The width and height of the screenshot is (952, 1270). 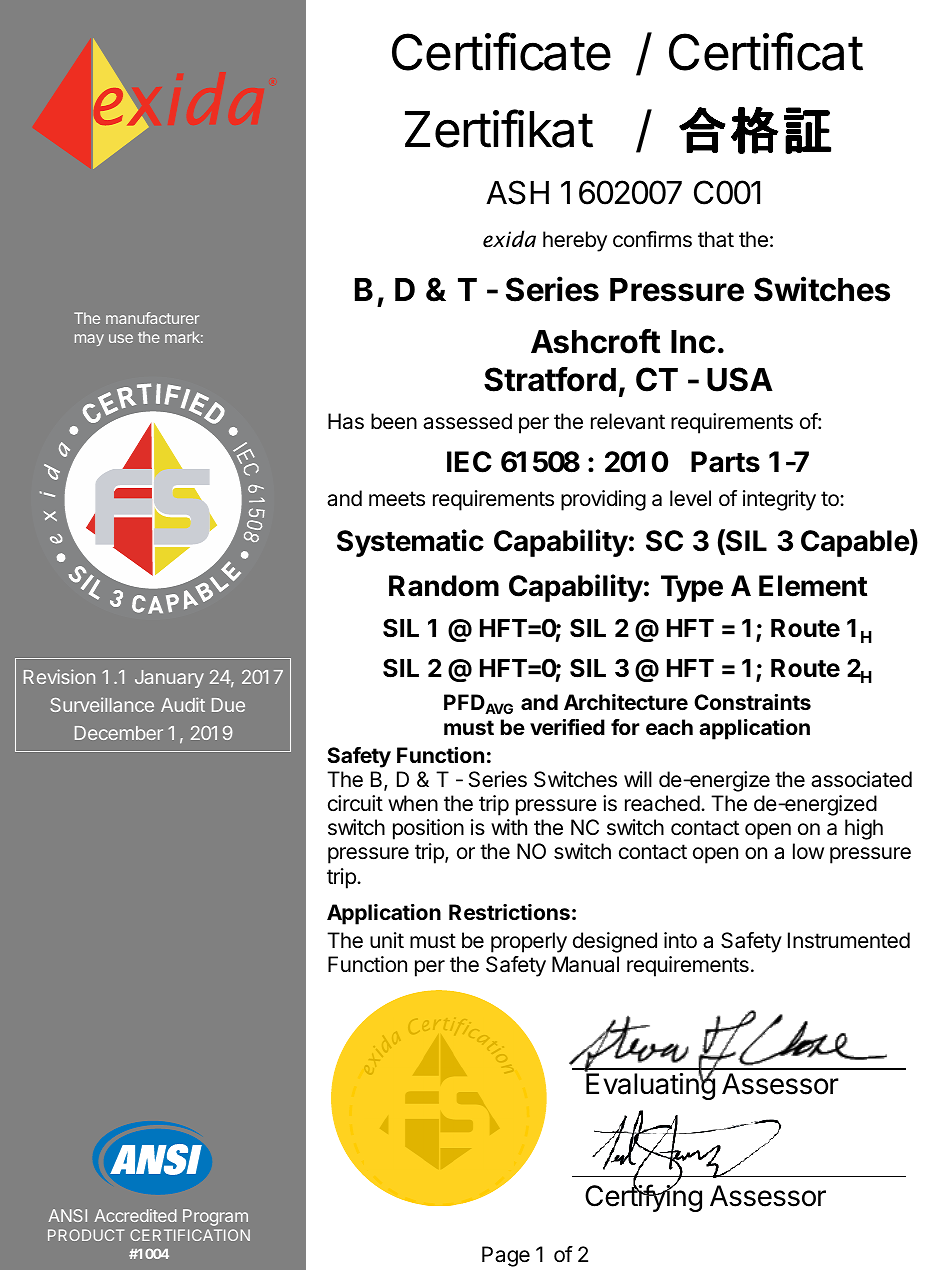 What do you see at coordinates (152, 318) in the screenshot?
I see `manufacturer` at bounding box center [152, 318].
